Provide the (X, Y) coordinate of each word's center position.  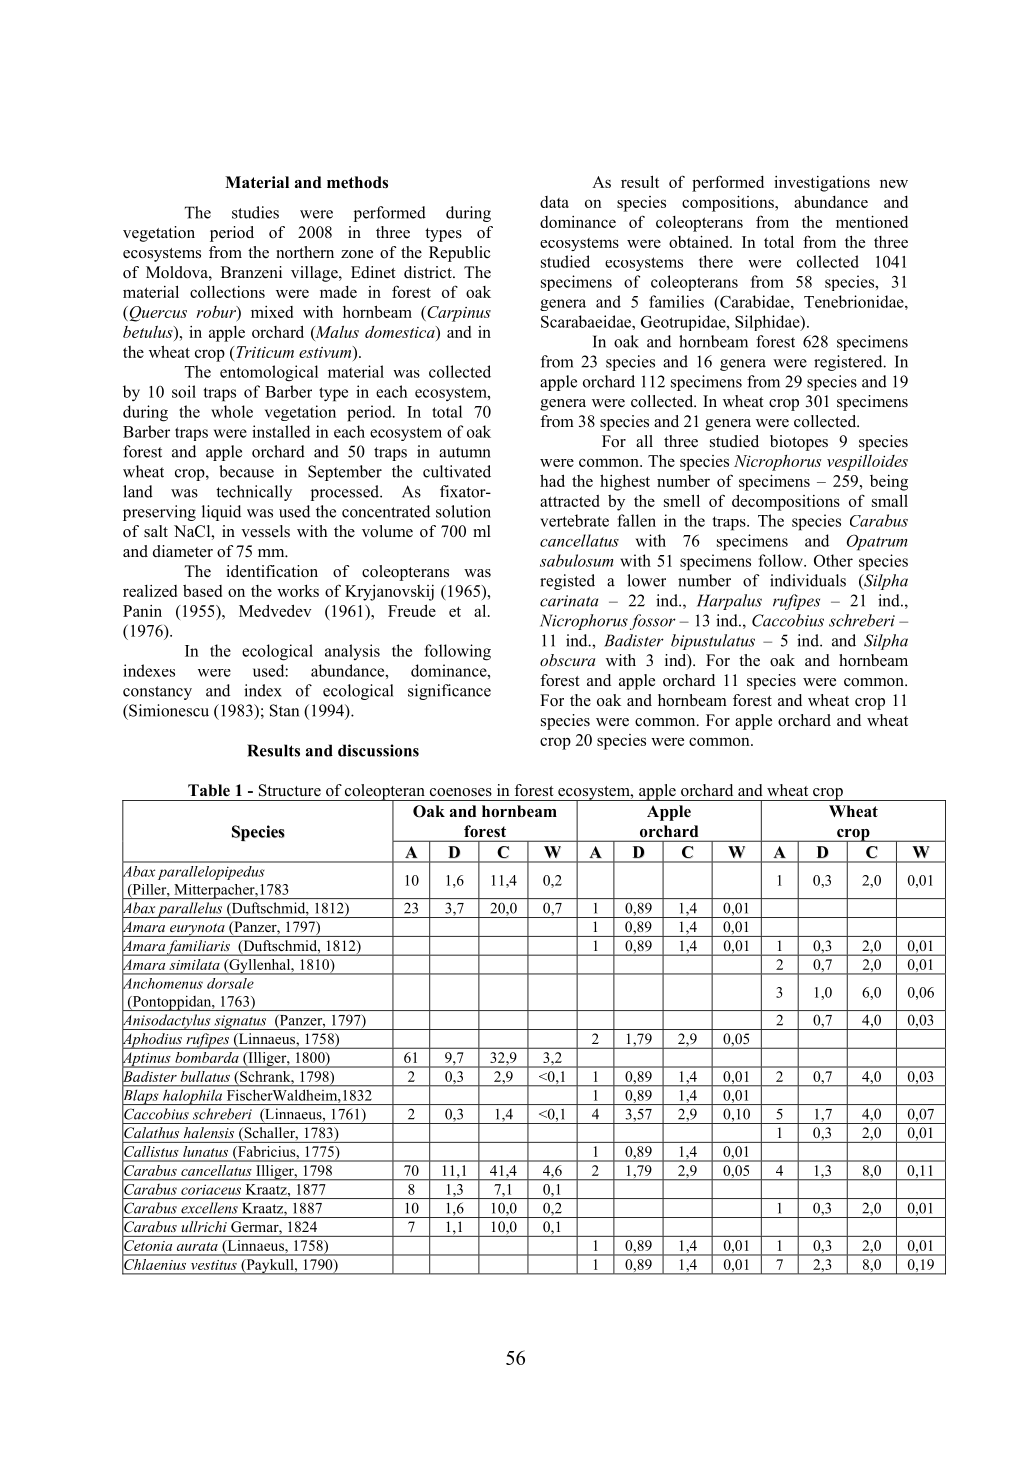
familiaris (199, 948)
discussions (378, 750)
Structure (290, 790)
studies (255, 212)
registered (849, 363)
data (554, 202)
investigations (822, 184)
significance (449, 692)
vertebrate (574, 520)
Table (209, 790)
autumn (465, 452)
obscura (567, 660)
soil (184, 391)
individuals (808, 580)
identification (272, 571)
